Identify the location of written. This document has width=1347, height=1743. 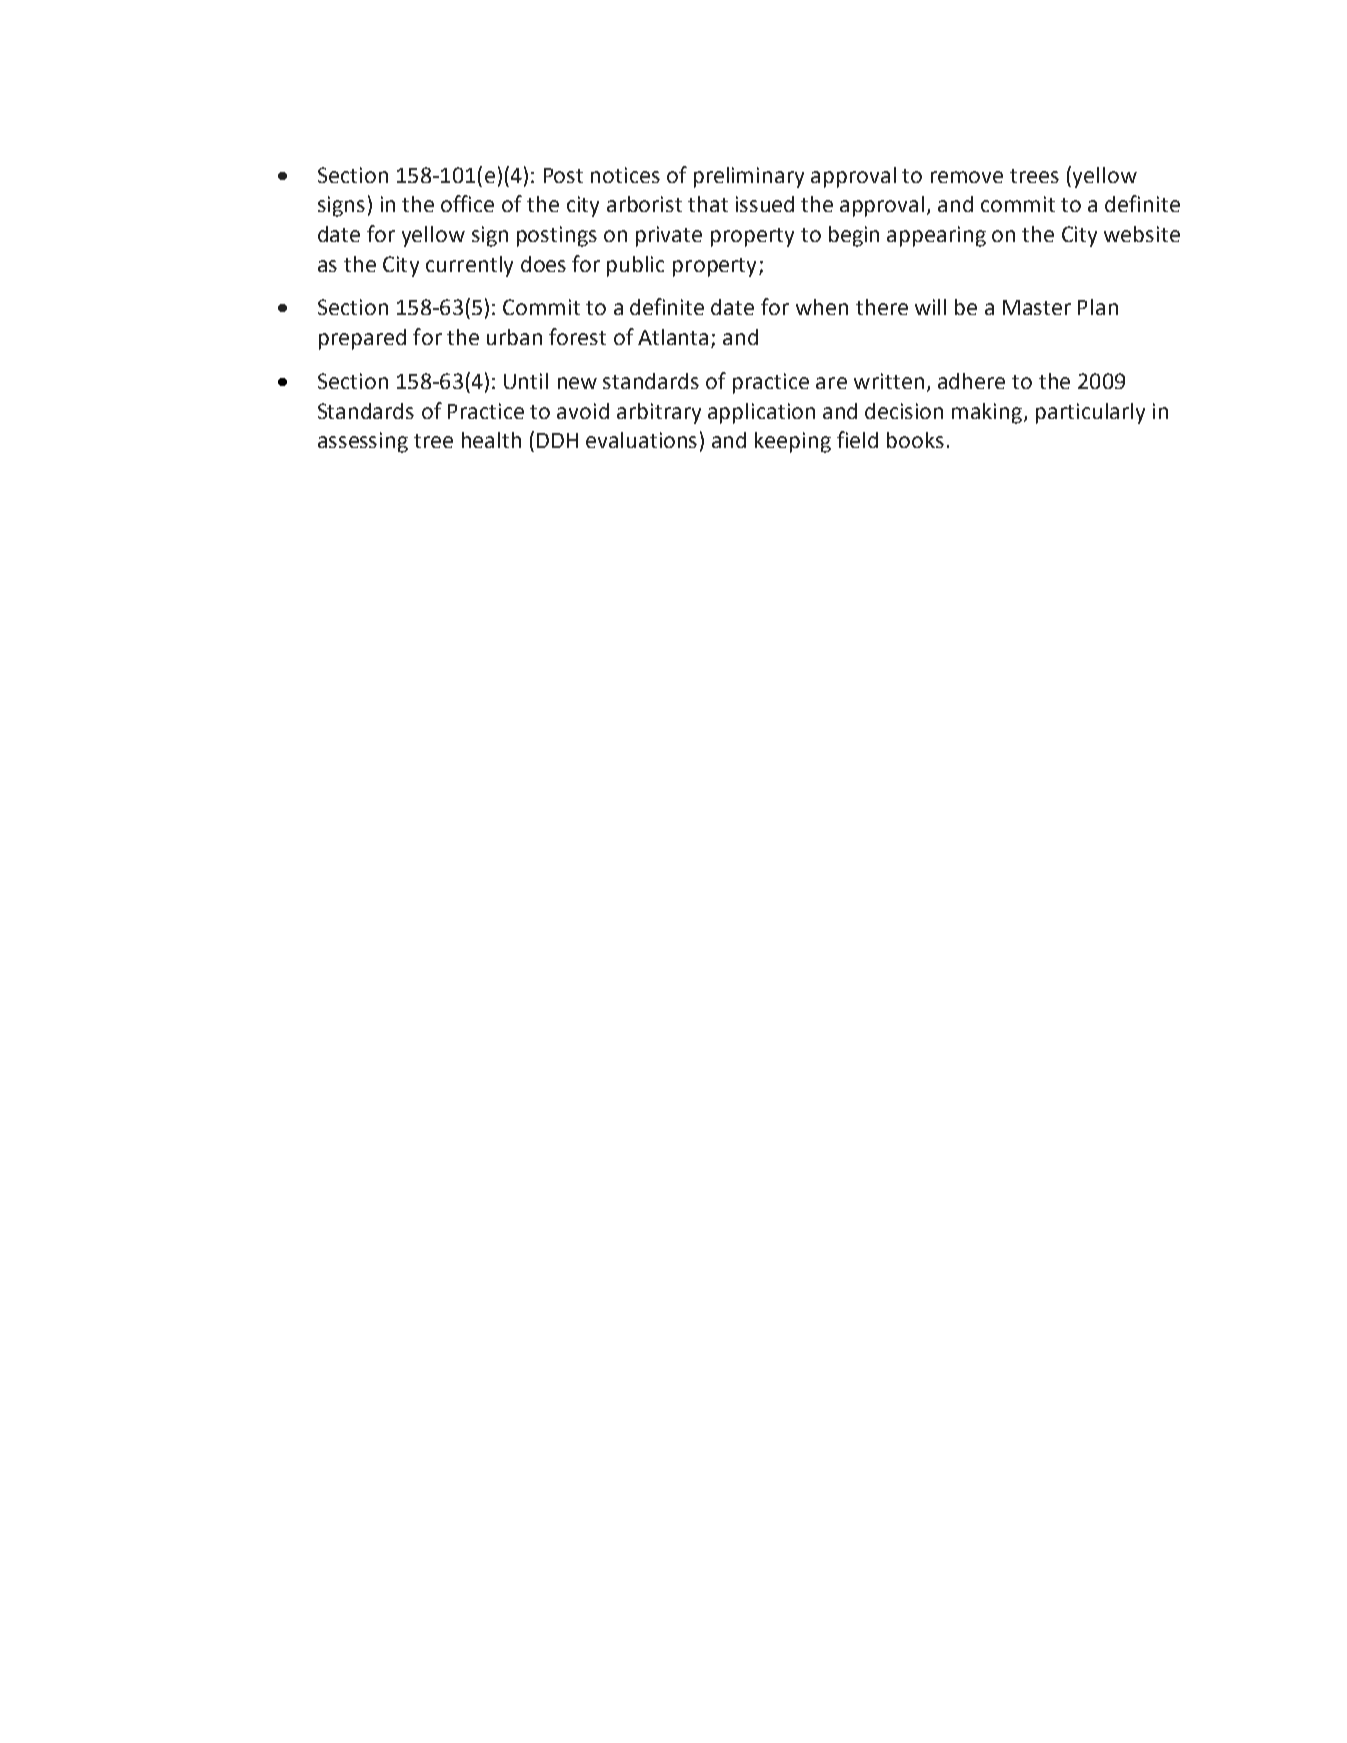
(889, 381).
